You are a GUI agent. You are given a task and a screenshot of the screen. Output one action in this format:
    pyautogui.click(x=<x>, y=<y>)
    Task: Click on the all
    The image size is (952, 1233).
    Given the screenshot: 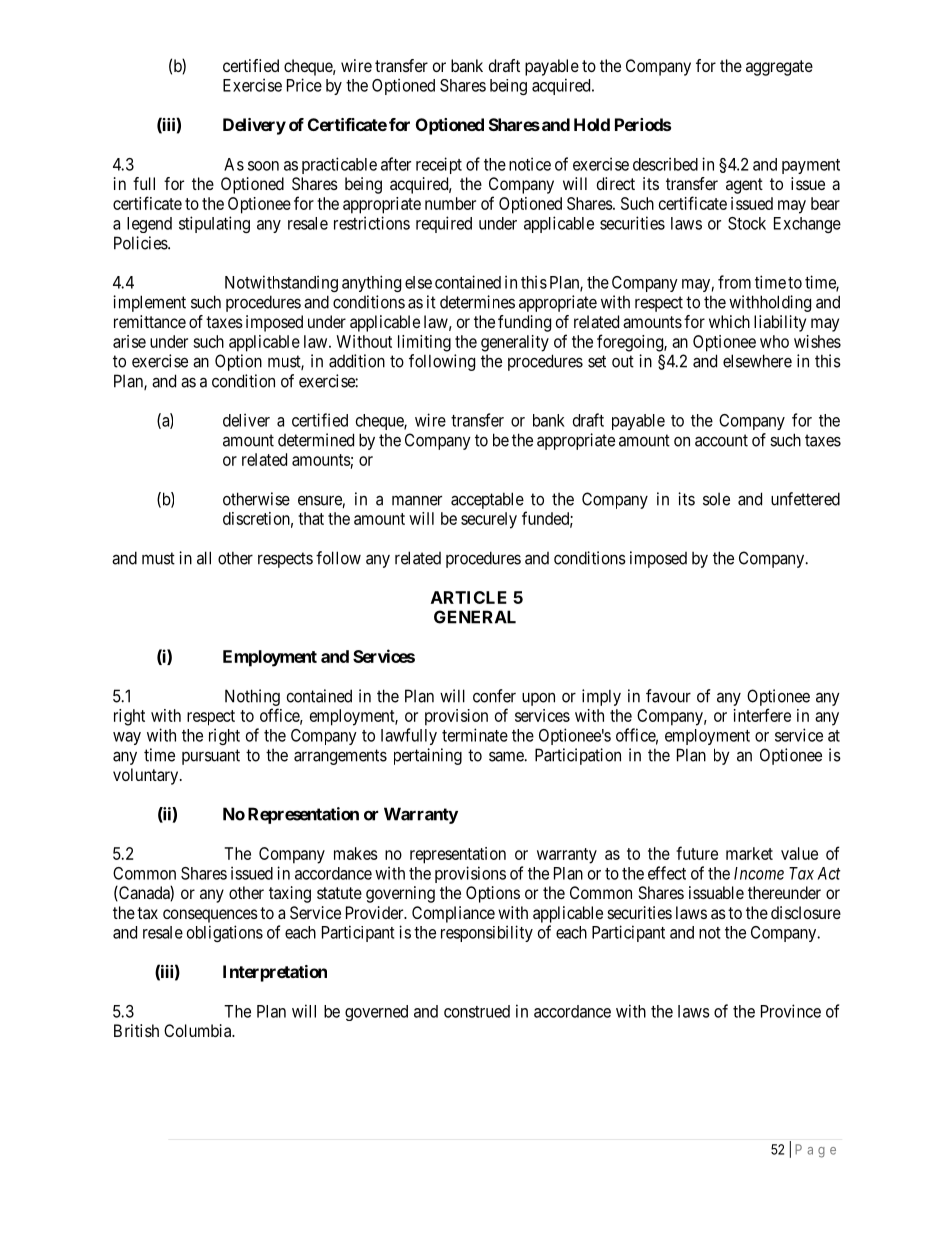 What is the action you would take?
    pyautogui.click(x=204, y=558)
